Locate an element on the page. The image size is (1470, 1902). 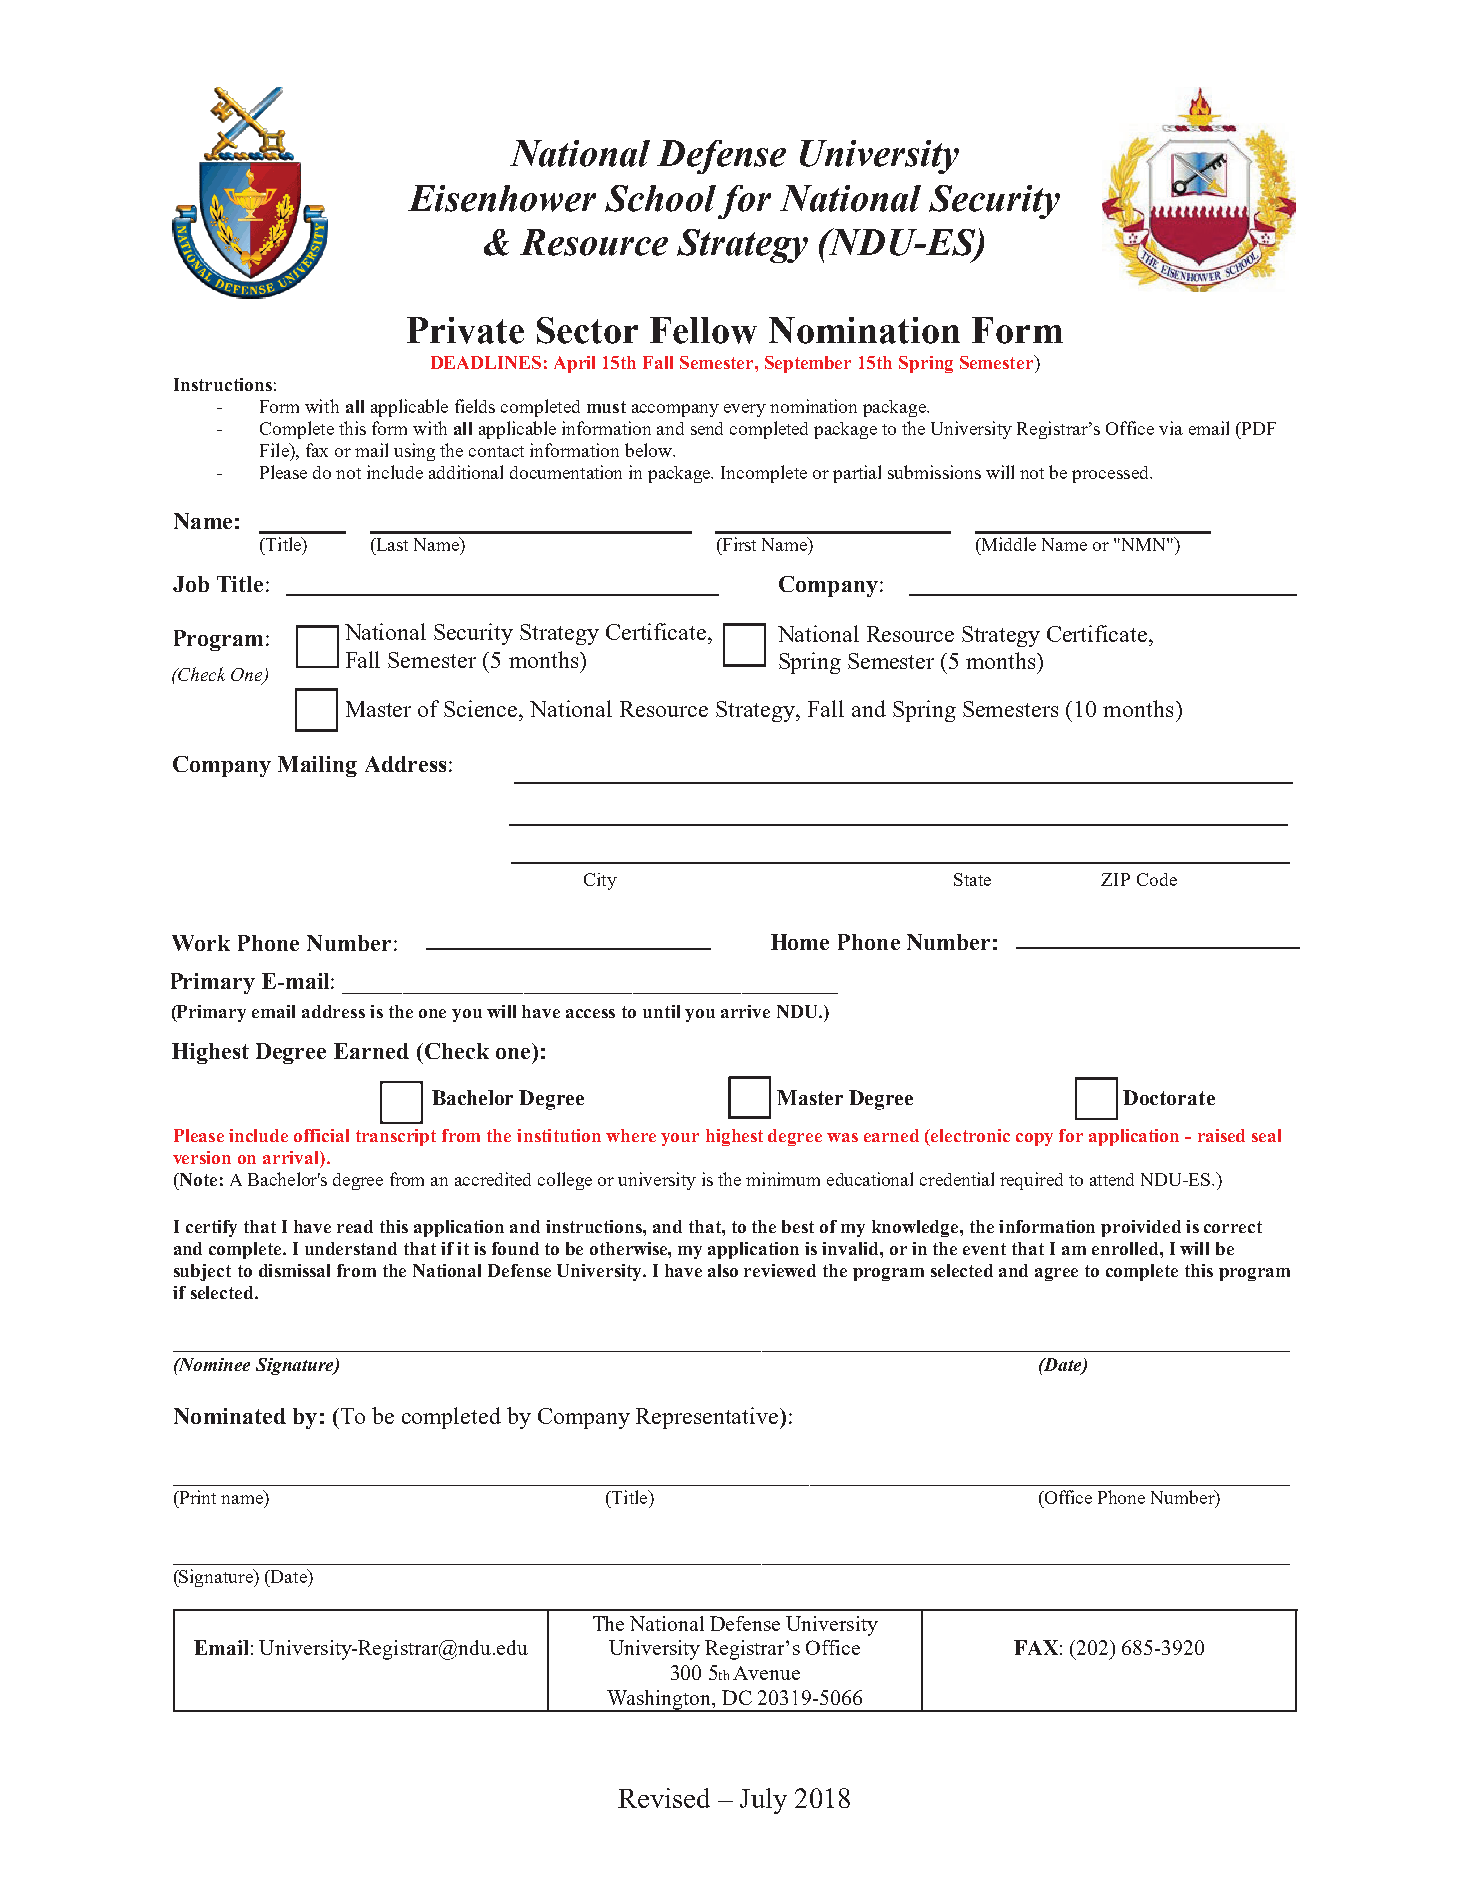
Work is located at coordinates (201, 943).
